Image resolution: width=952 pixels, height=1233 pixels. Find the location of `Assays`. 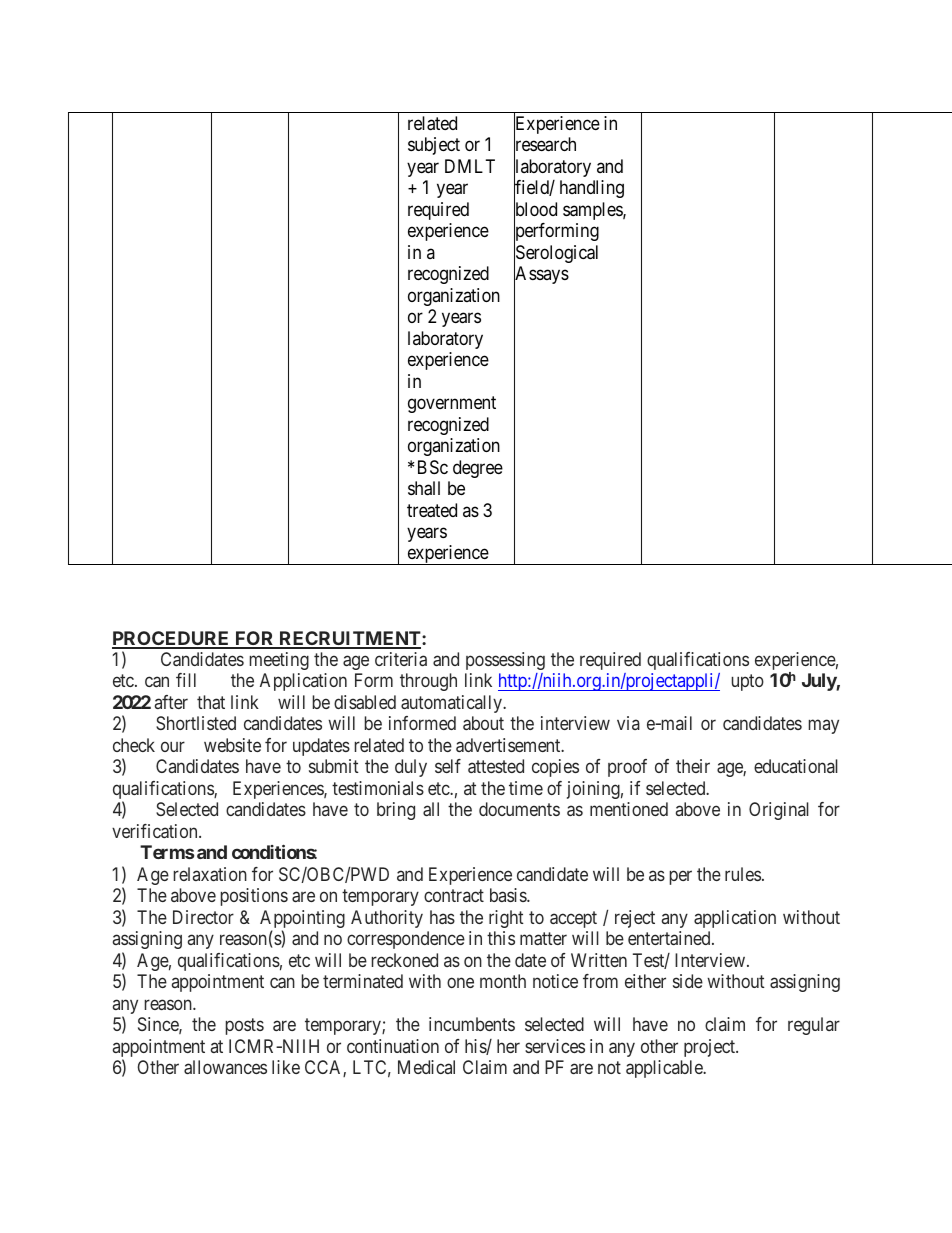

Assays is located at coordinates (541, 276).
